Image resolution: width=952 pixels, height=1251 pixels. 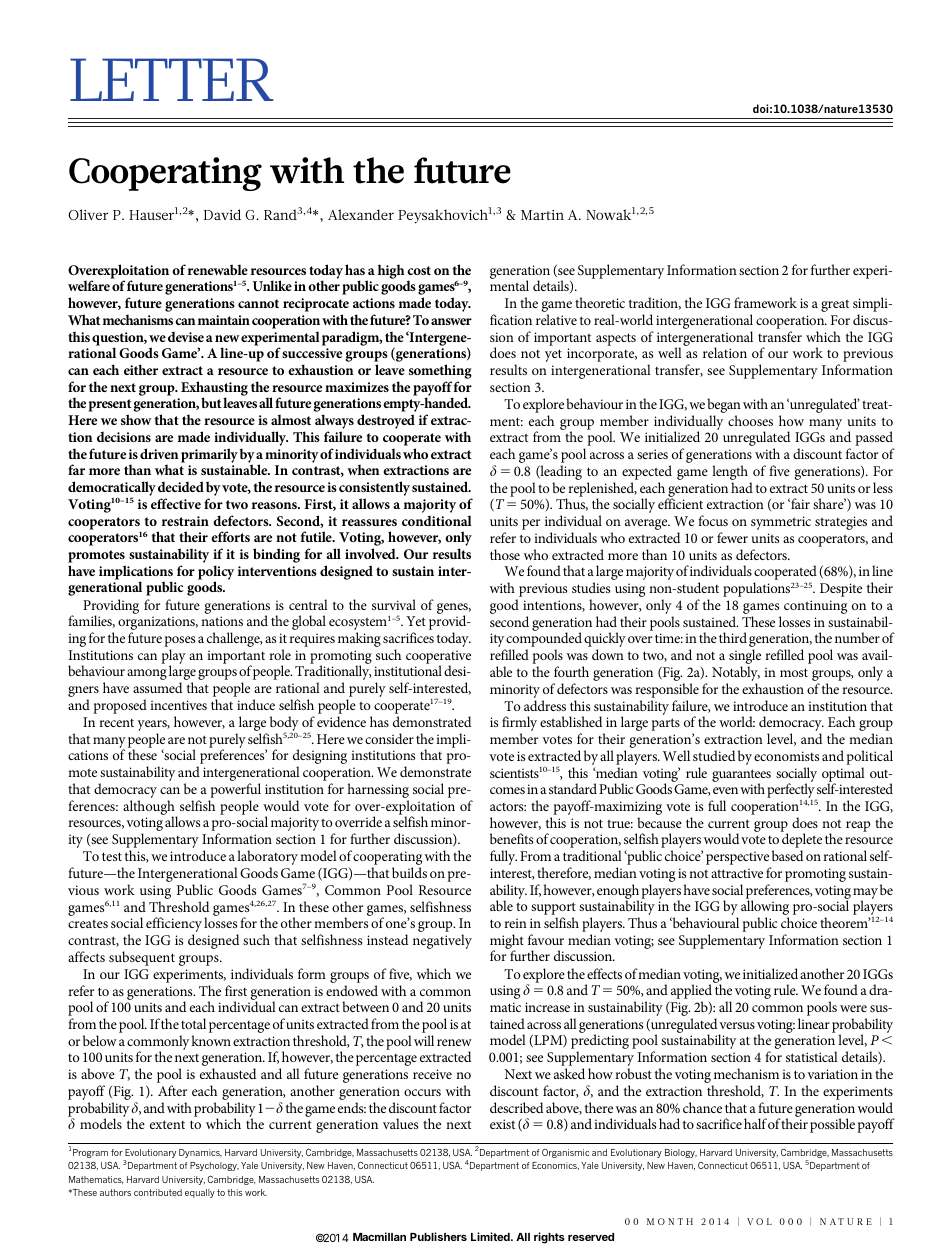 What do you see at coordinates (172, 79) in the screenshot?
I see `LETTER` at bounding box center [172, 79].
